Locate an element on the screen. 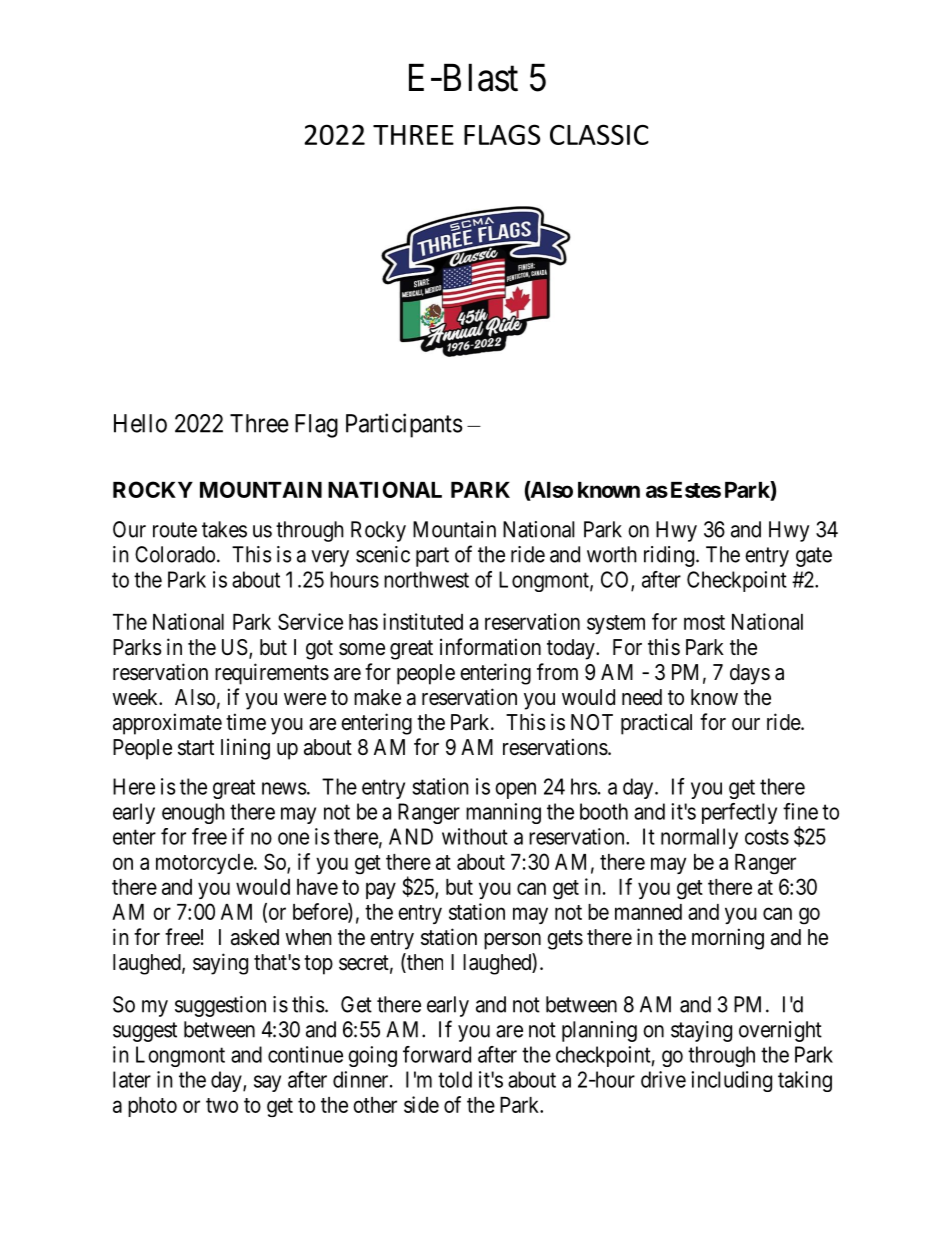  most is located at coordinates (704, 622).
